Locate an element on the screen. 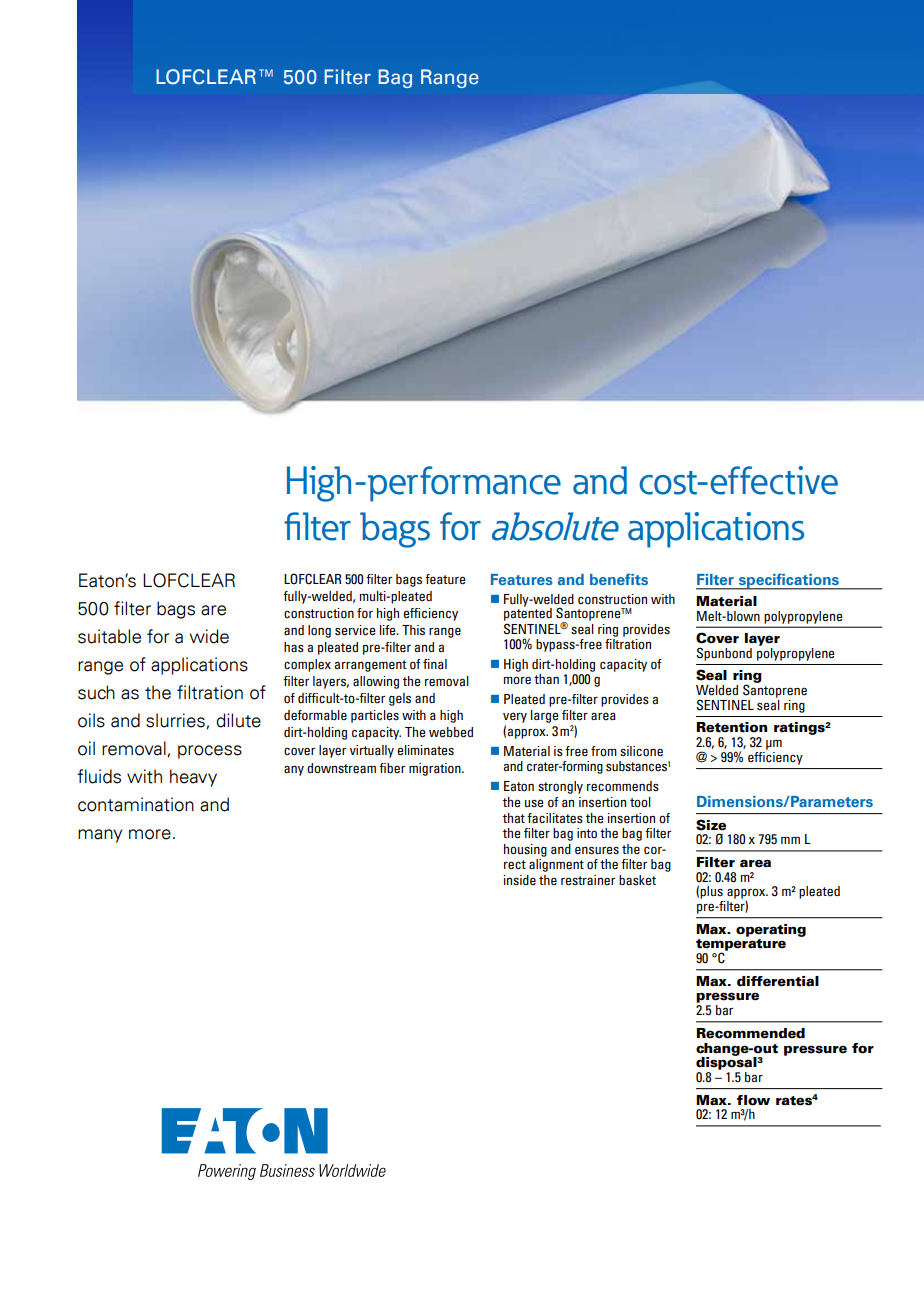  many is located at coordinates (100, 836).
